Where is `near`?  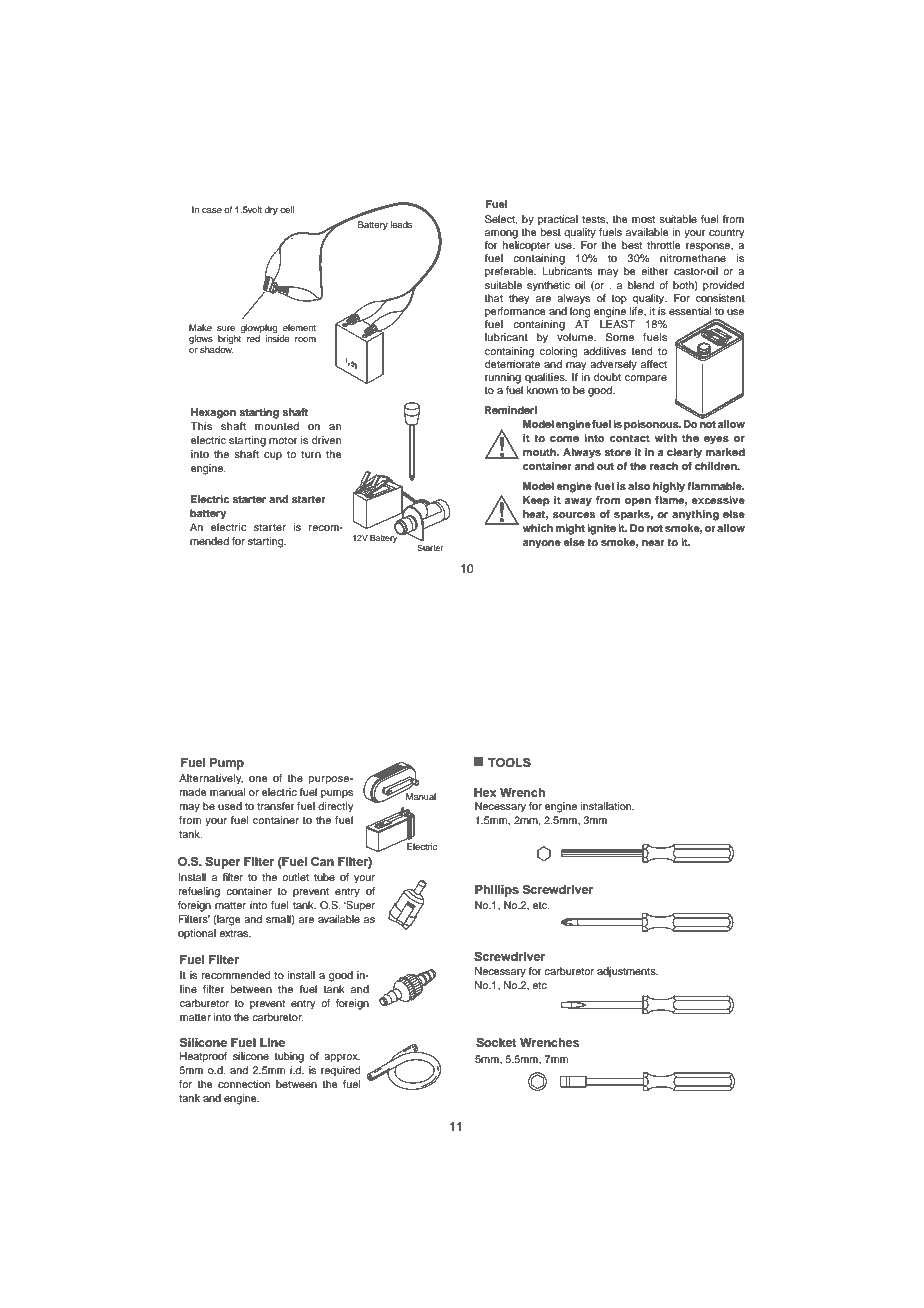
near is located at coordinates (653, 543).
